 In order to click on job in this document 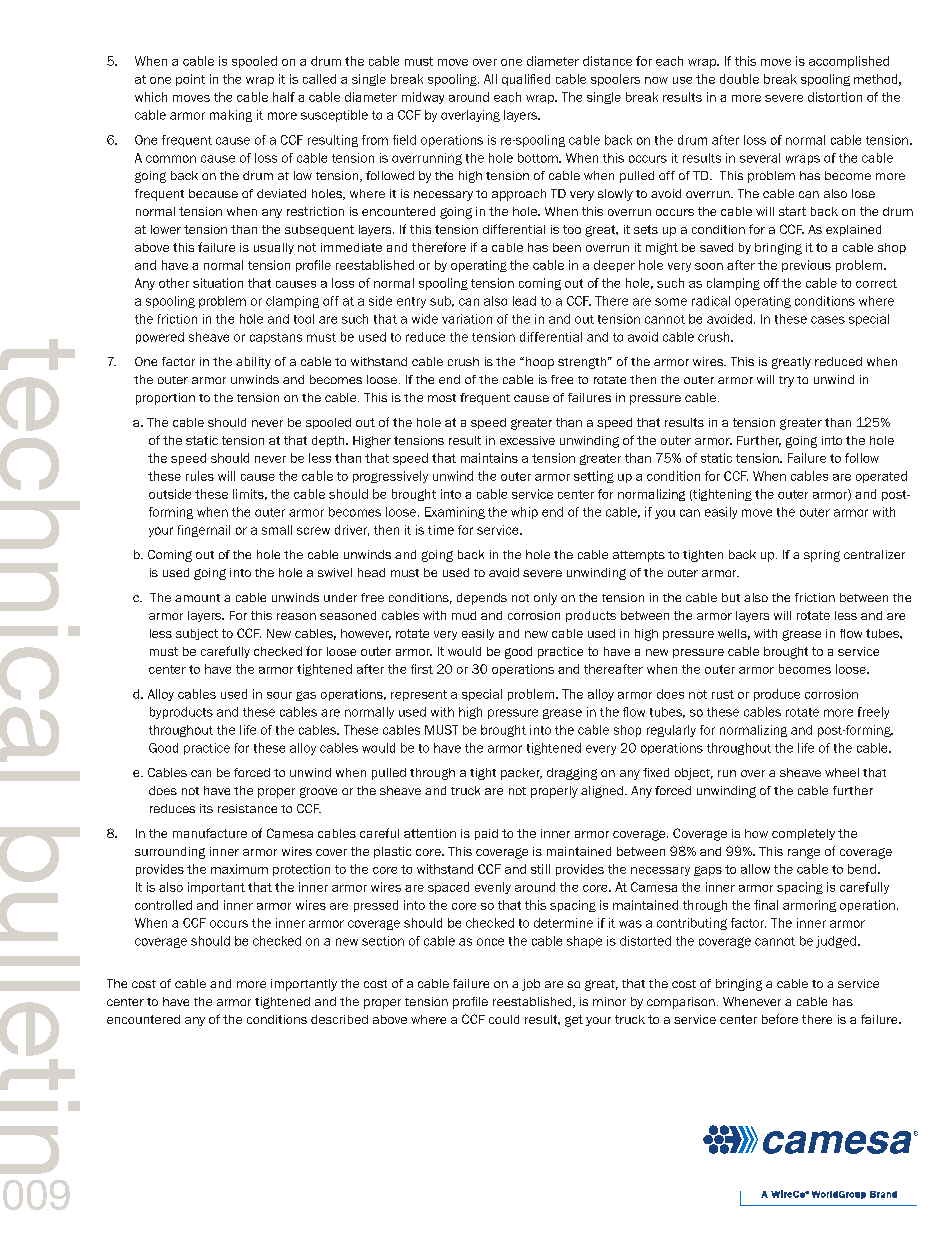, I will do `click(531, 985)`.
